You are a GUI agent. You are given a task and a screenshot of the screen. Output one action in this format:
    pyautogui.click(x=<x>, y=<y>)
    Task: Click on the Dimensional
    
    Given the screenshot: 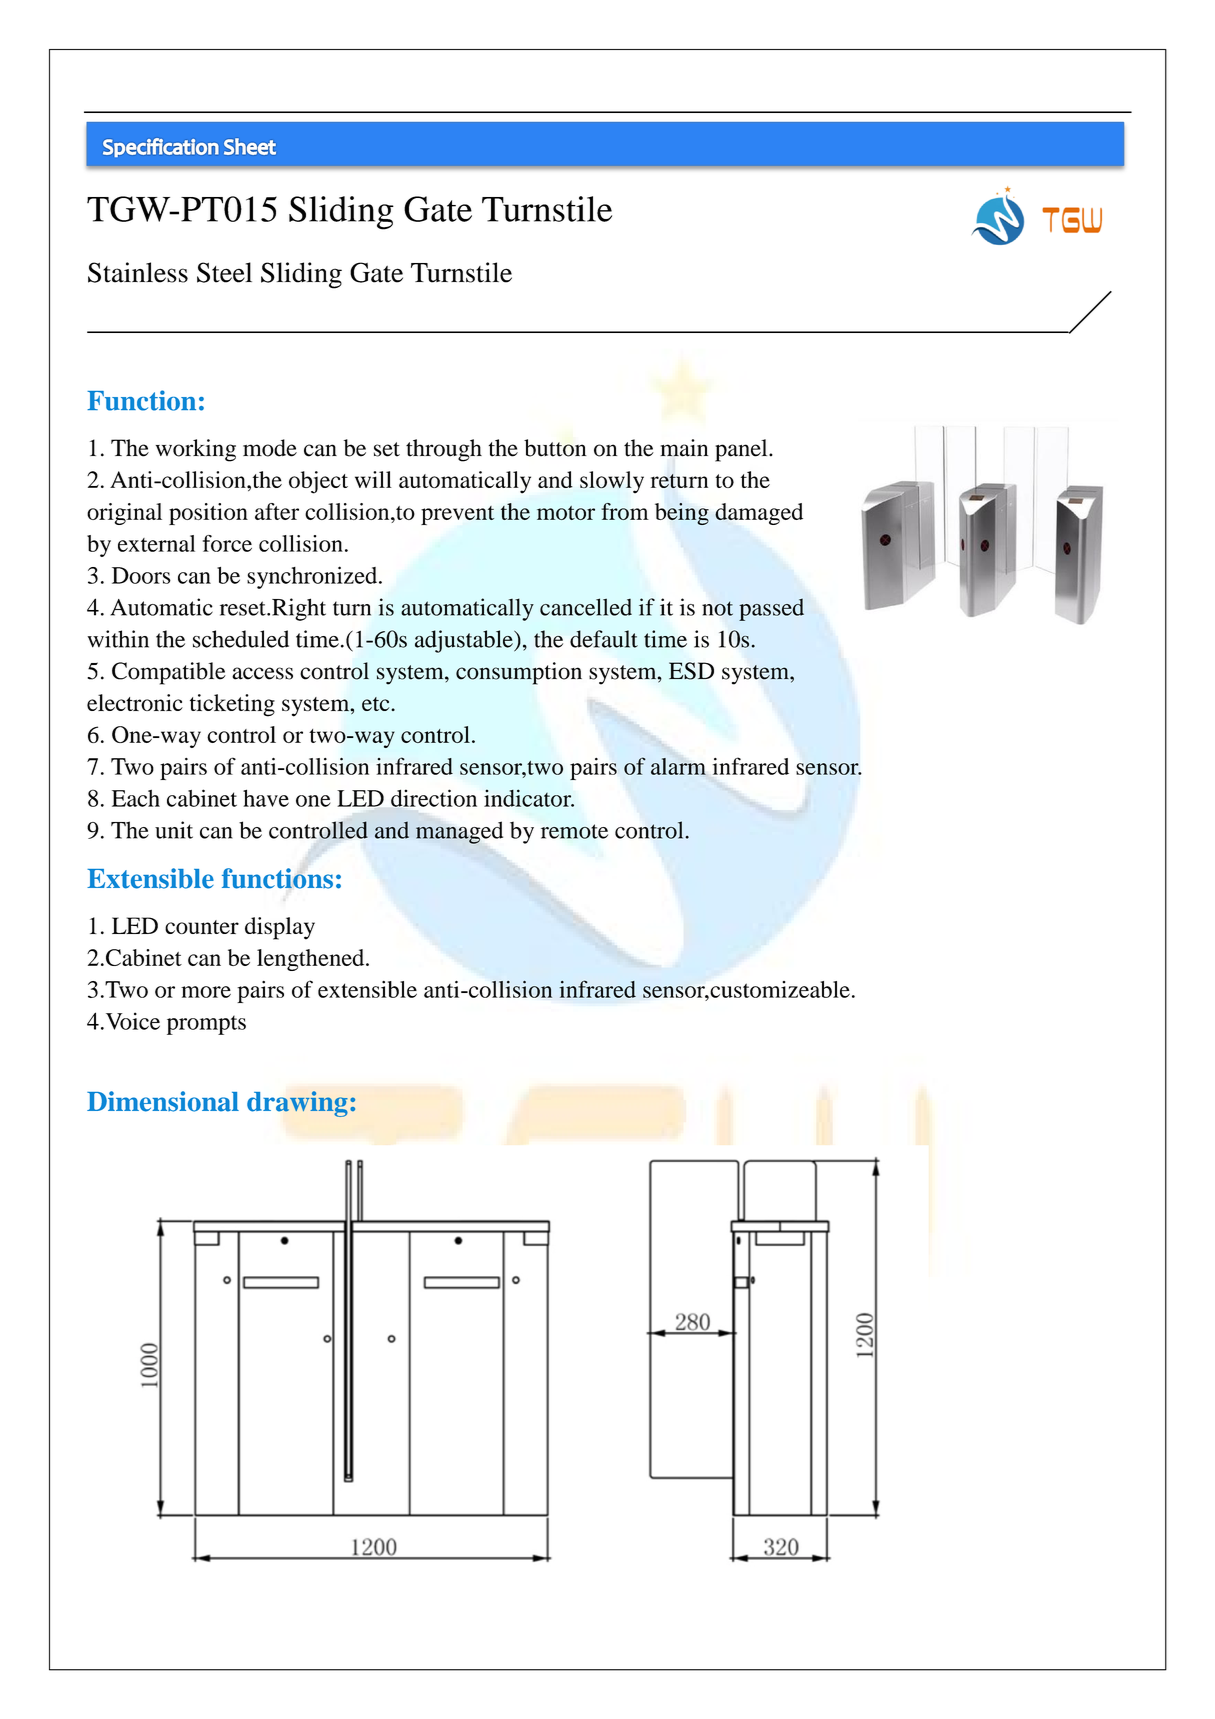 What is the action you would take?
    pyautogui.click(x=163, y=1101)
